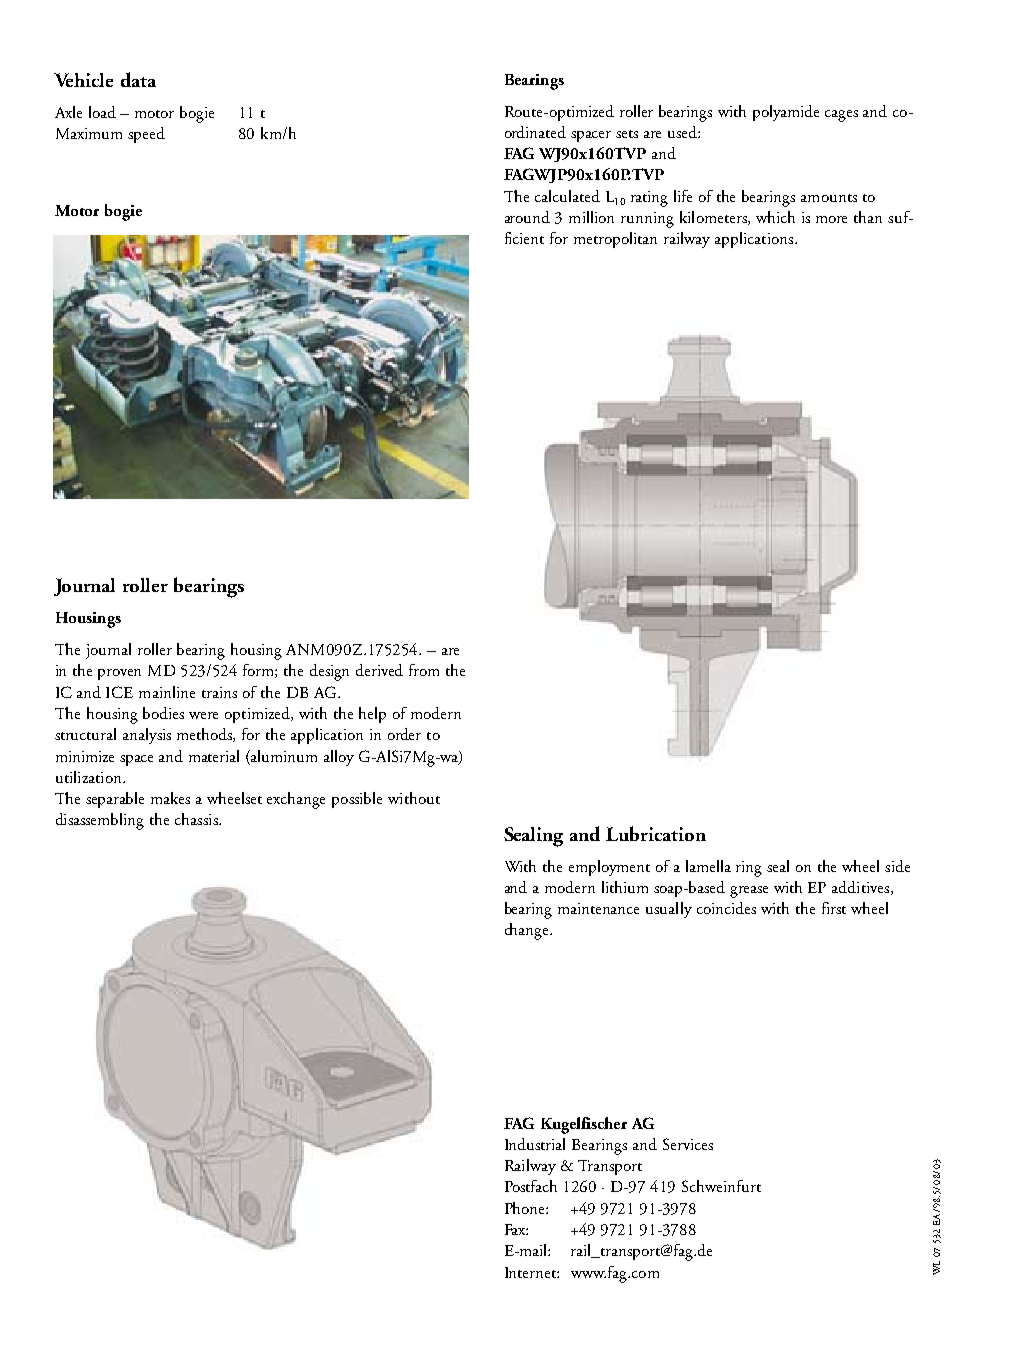 The image size is (1013, 1350). I want to click on maintenance, so click(598, 908).
